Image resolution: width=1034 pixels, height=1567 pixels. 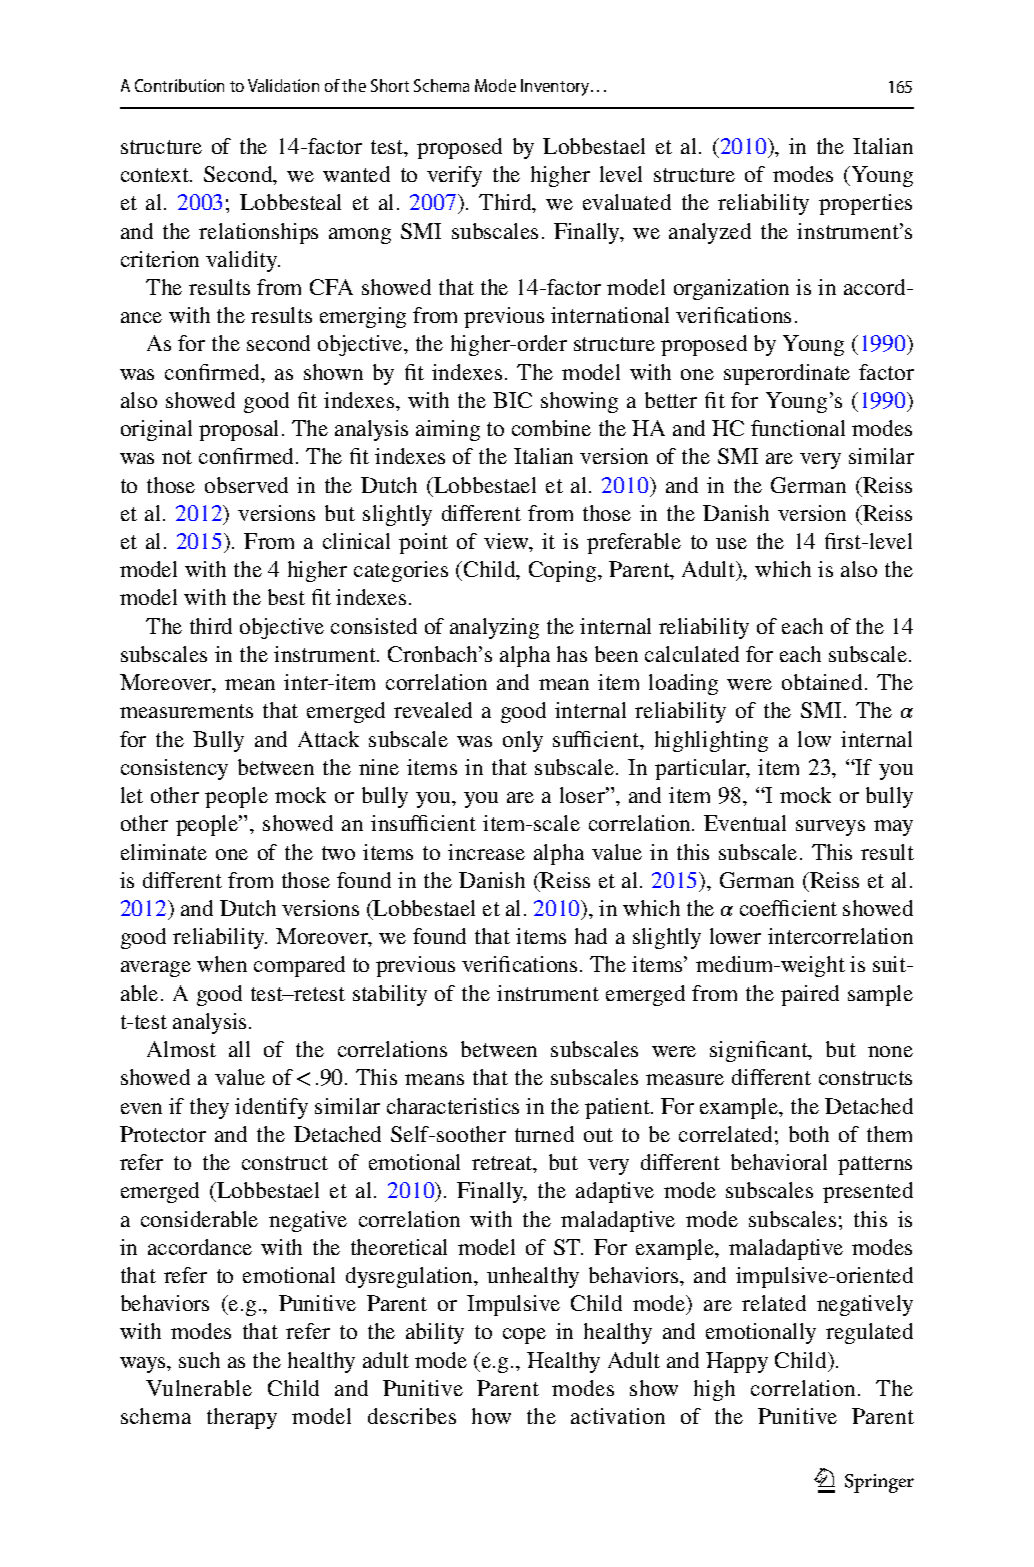 I want to click on combine, so click(x=551, y=428).
